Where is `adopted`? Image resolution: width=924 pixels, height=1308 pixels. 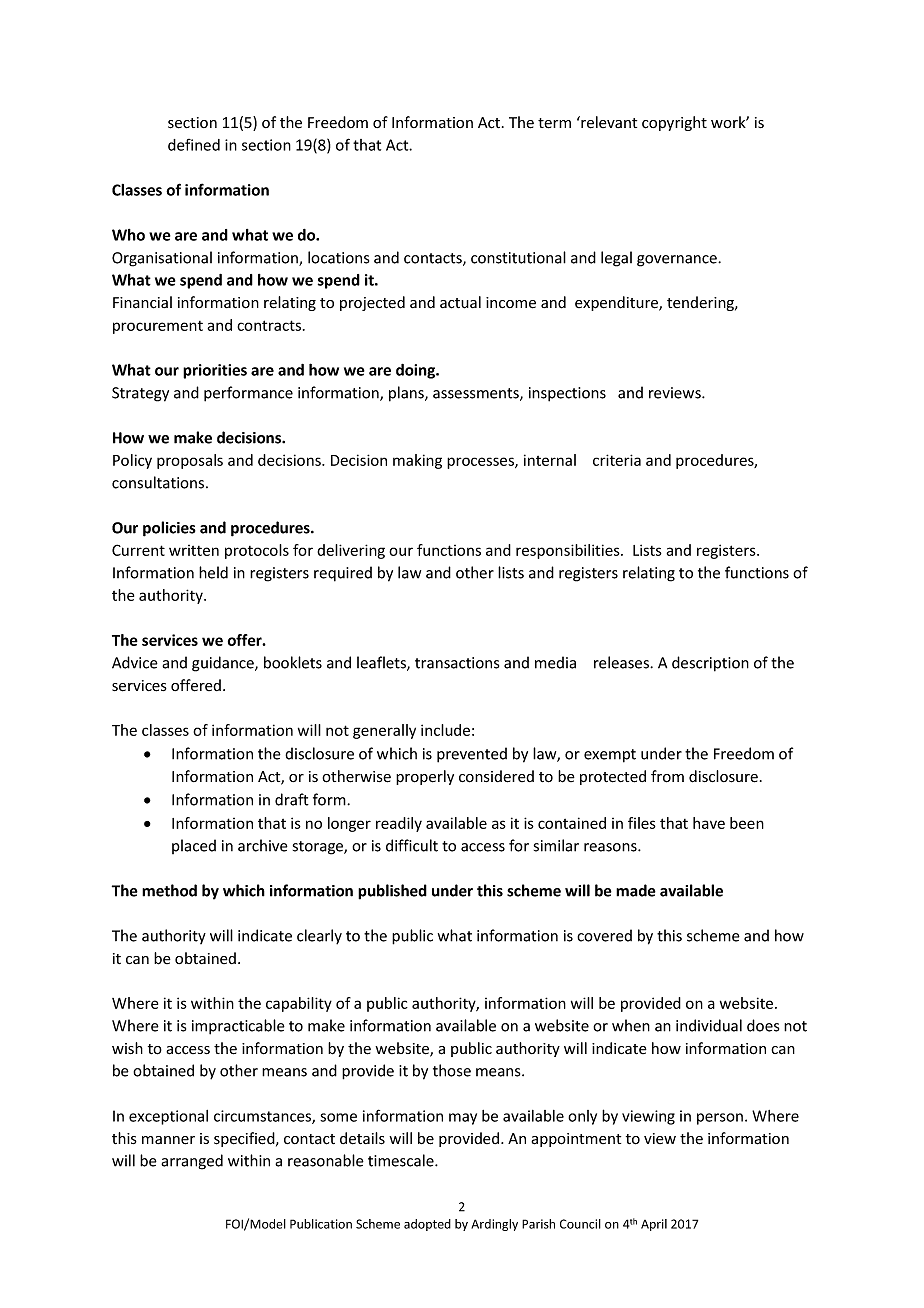
adopted is located at coordinates (427, 1225).
